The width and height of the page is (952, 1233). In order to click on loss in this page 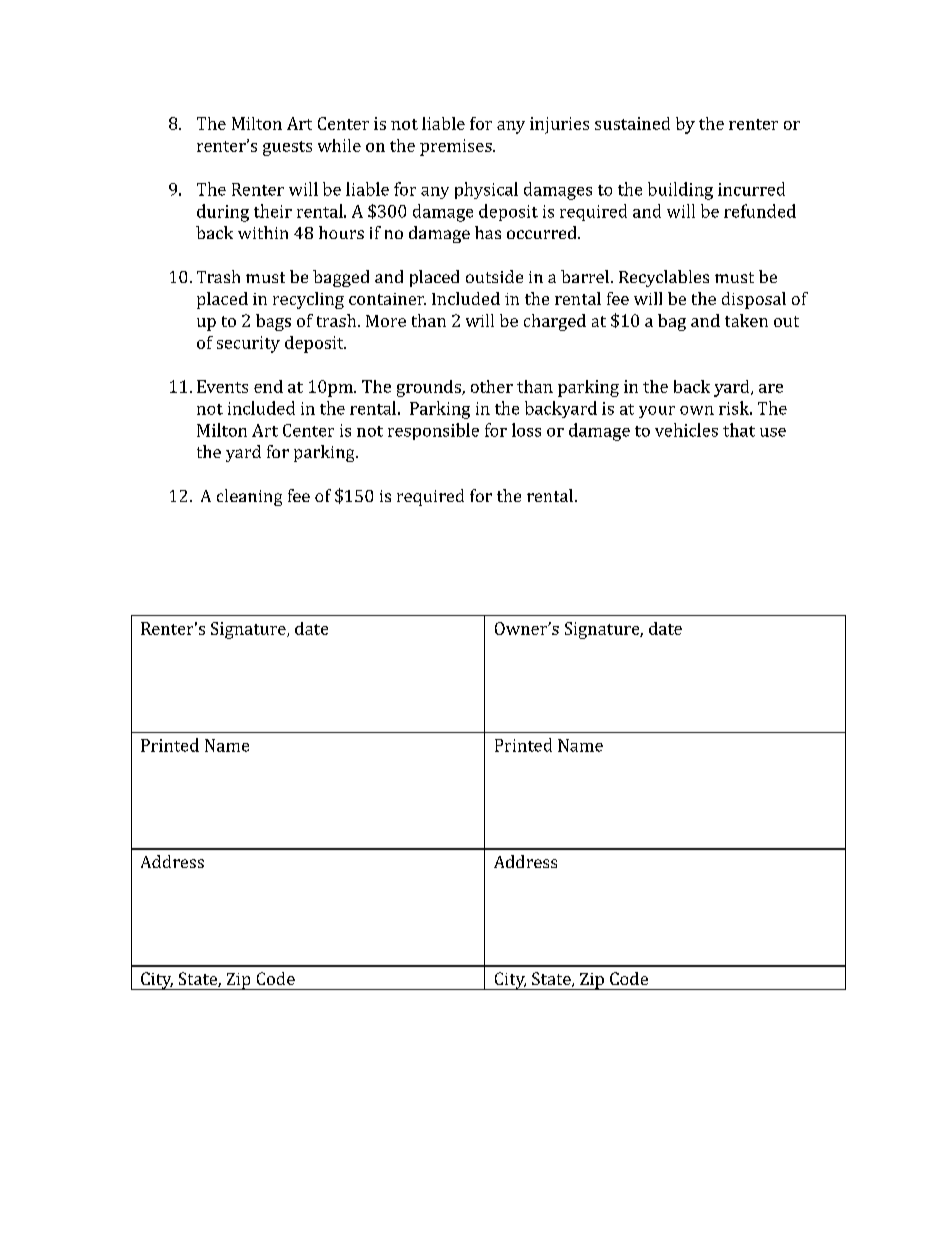, I will do `click(526, 430)`.
